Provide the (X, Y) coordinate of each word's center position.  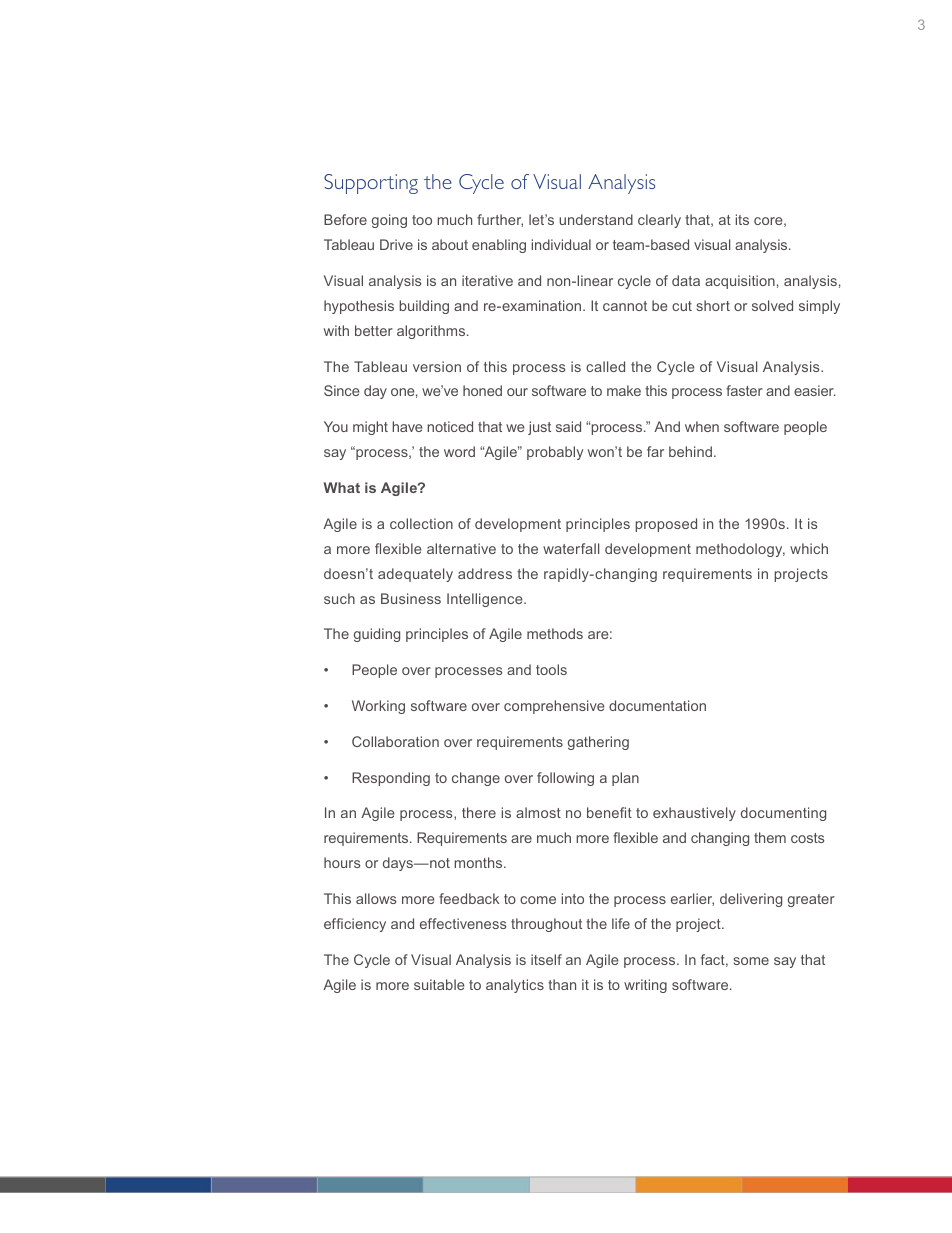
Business (411, 598)
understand (596, 219)
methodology (740, 550)
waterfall (571, 548)
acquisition (740, 282)
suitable (439, 984)
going (389, 221)
